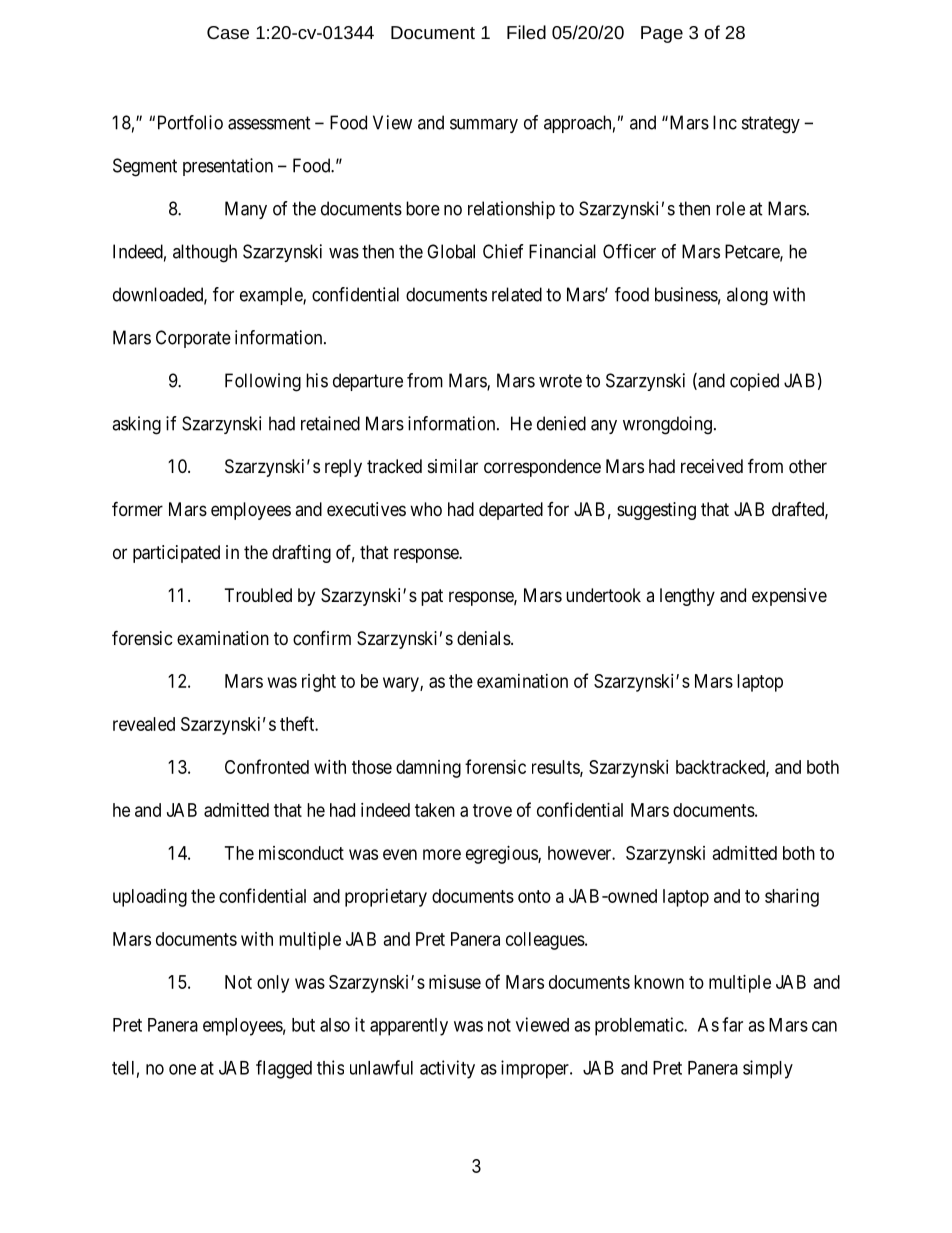 The width and height of the screenshot is (952, 1233). Describe the element at coordinates (526, 32) in the screenshot. I see `Filed` at that location.
